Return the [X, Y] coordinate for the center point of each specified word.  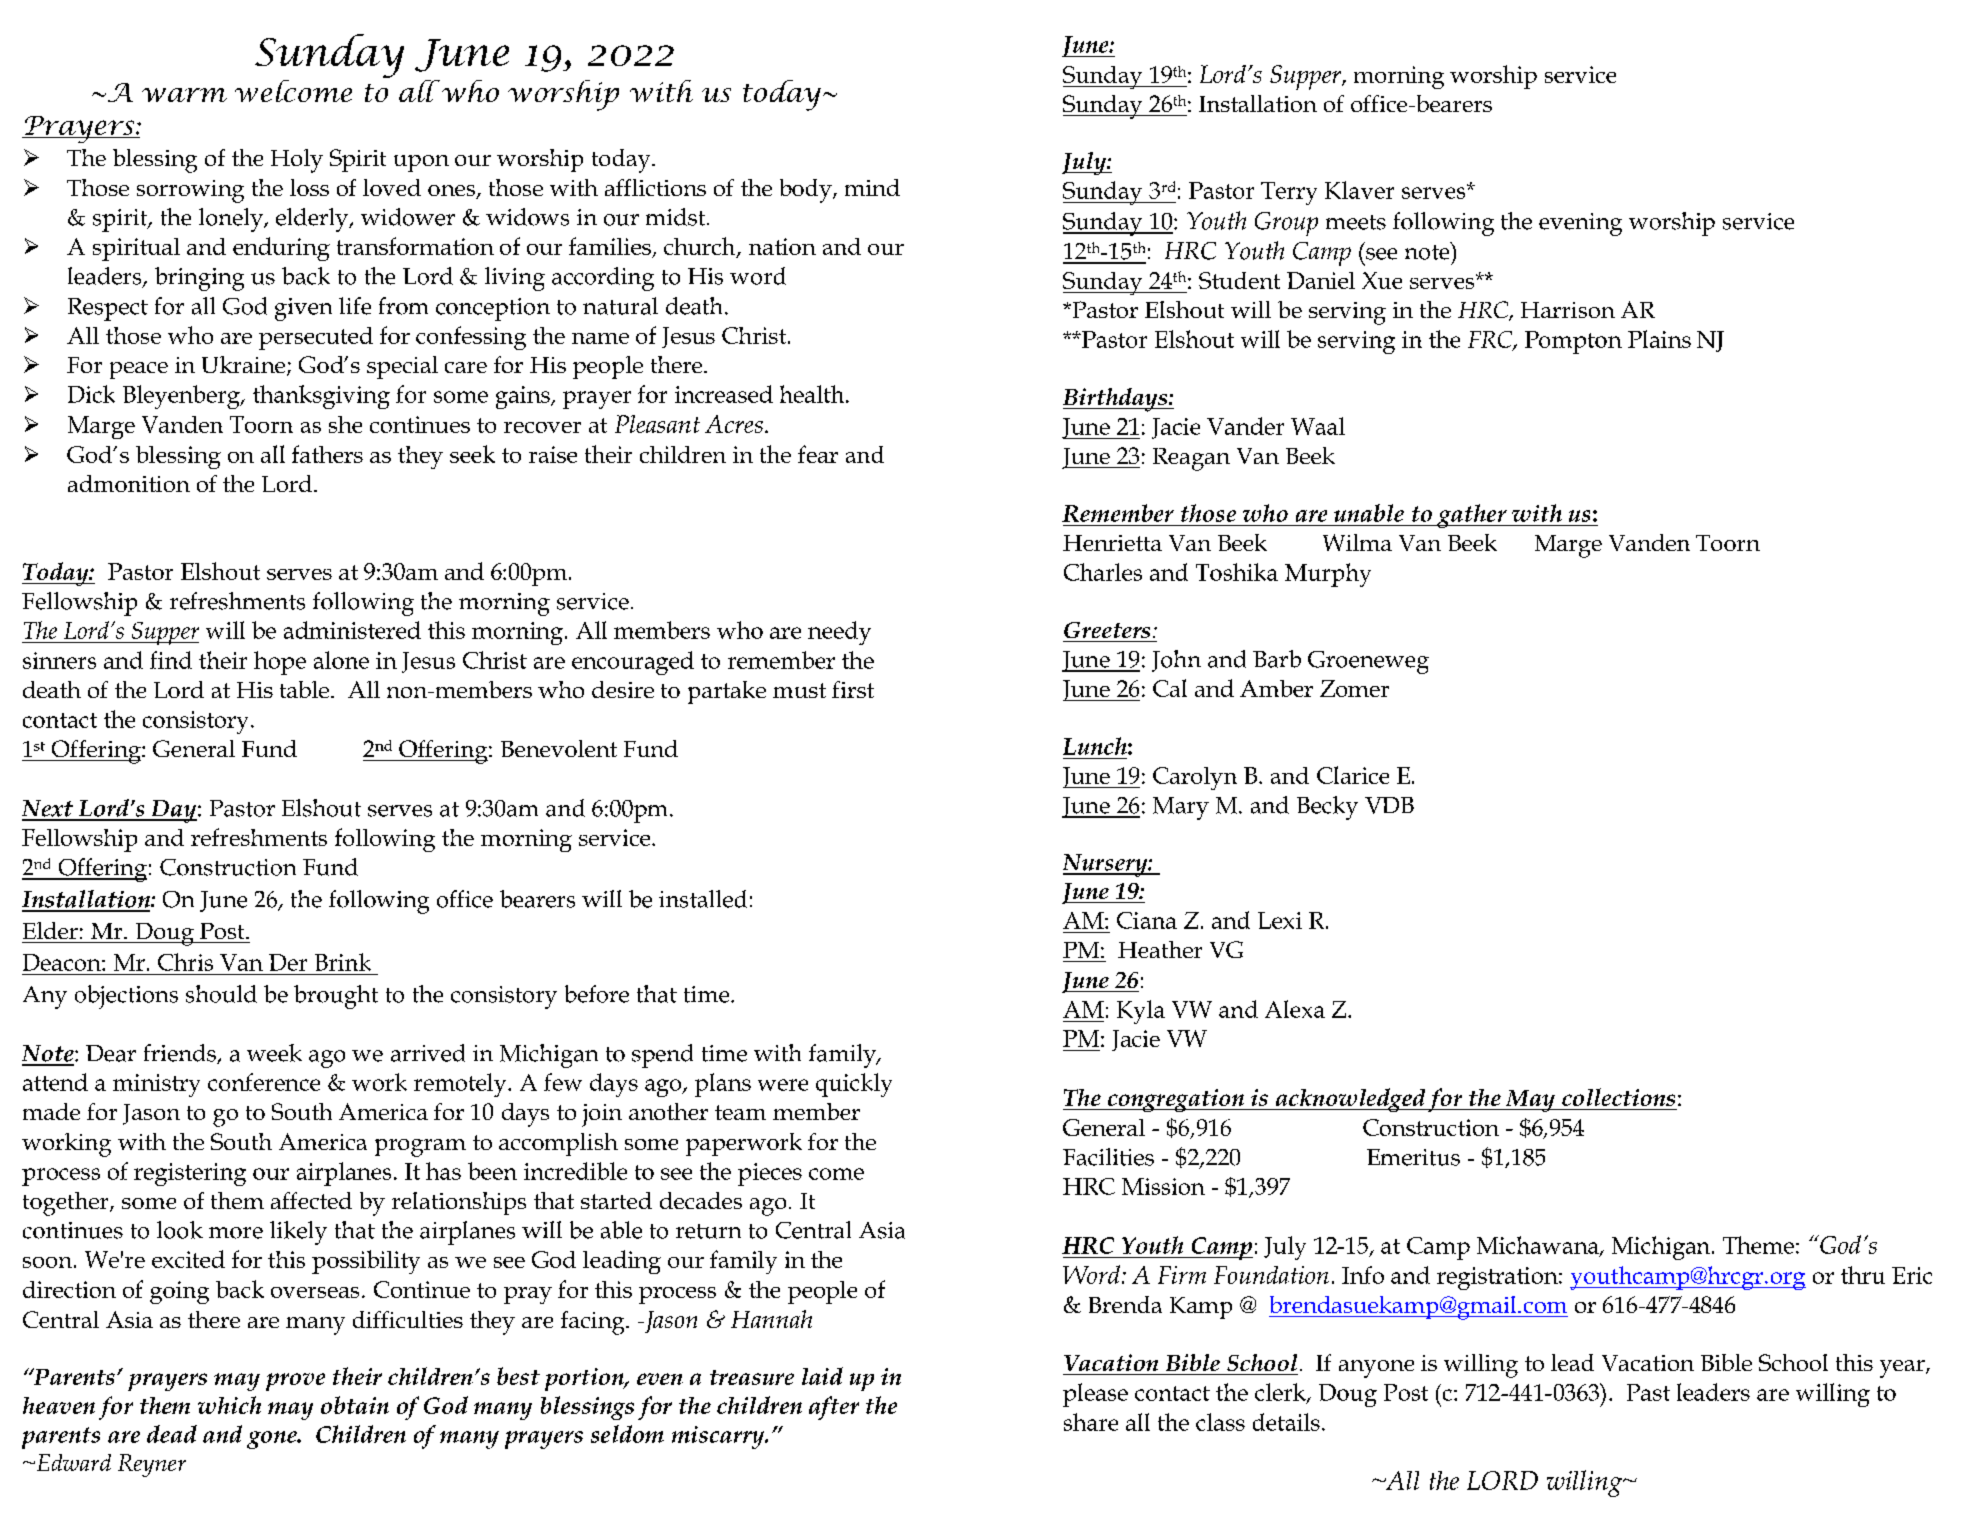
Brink [343, 962]
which [229, 1405]
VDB [1389, 805]
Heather [1160, 949]
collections [1618, 1097]
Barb [1277, 659]
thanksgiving [321, 397]
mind [872, 187]
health [813, 394]
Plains [1659, 339]
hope [280, 663]
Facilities [1108, 1157]
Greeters [1107, 630]
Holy [297, 161]
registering [190, 1174]
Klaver [1359, 190]
